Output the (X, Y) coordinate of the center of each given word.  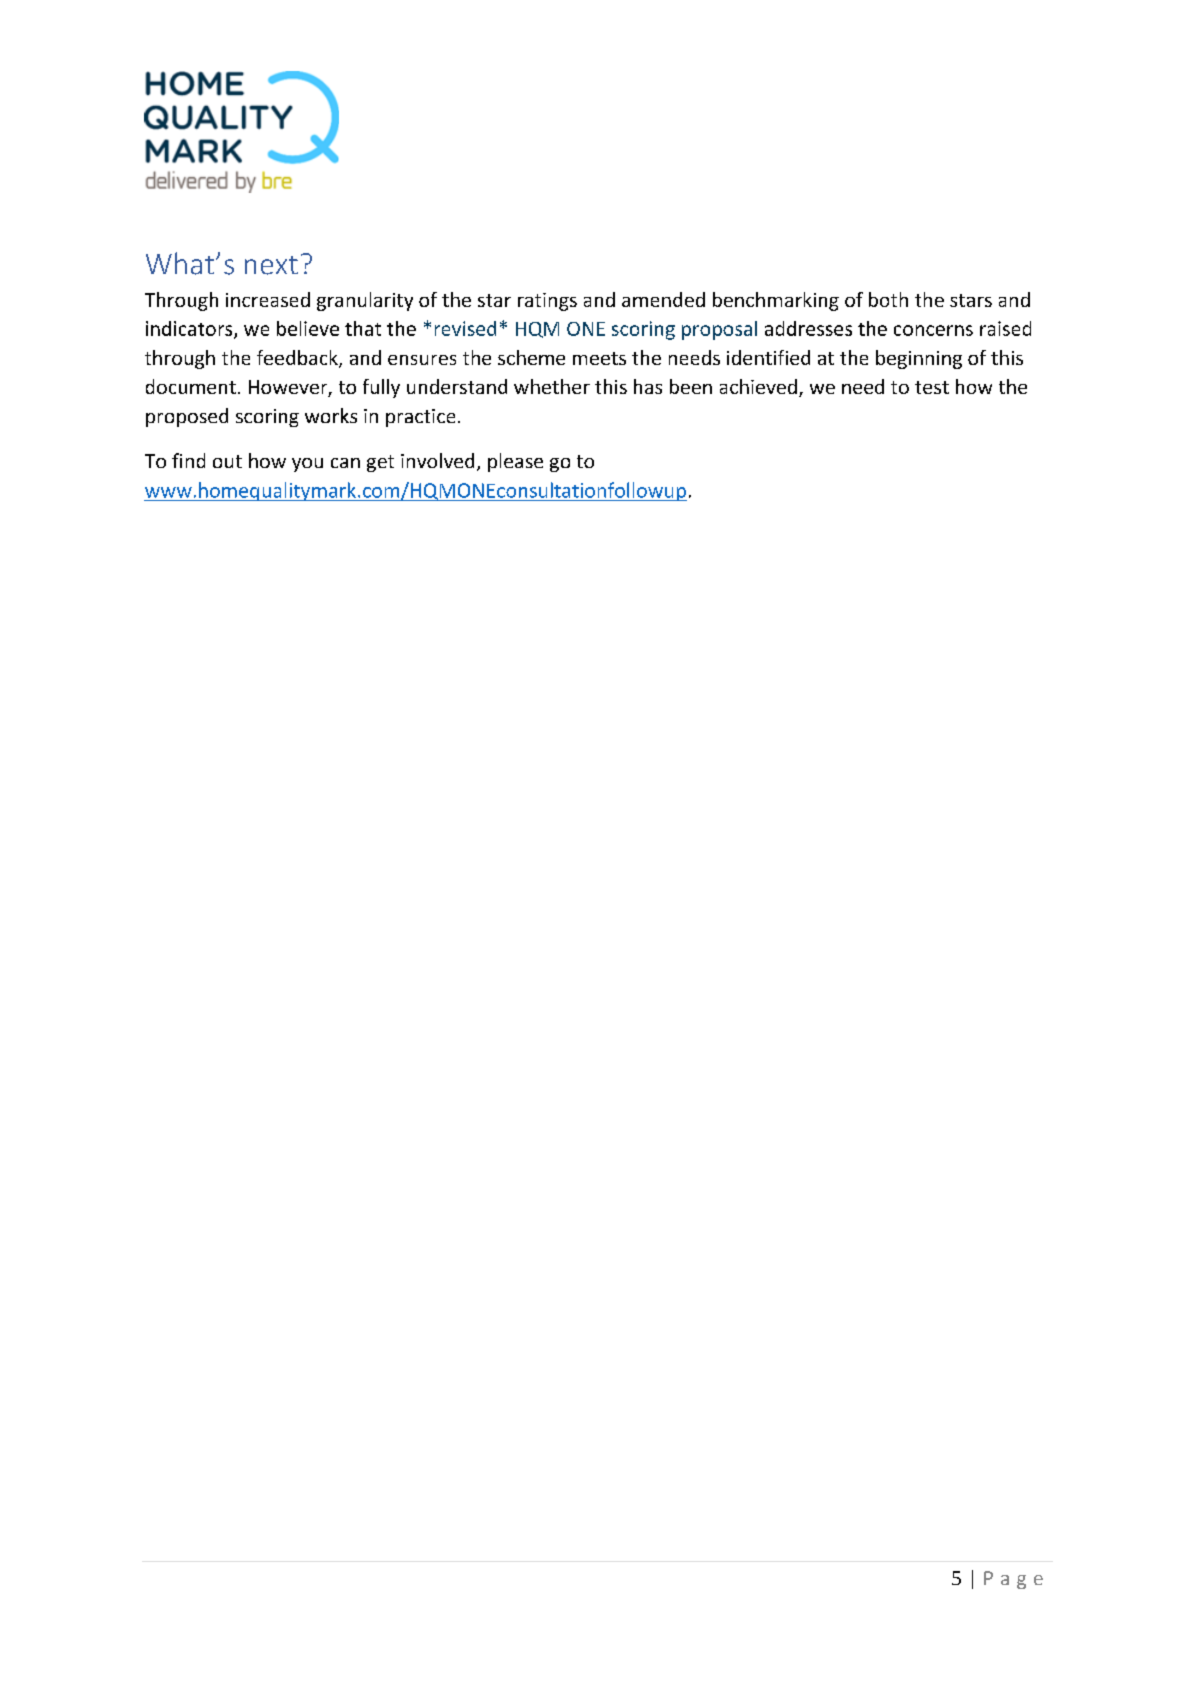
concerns (933, 330)
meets (599, 358)
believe (308, 328)
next (271, 265)
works (331, 415)
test (932, 387)
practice (420, 418)
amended (663, 299)
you (307, 465)
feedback (298, 359)
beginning (919, 359)
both (888, 299)
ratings (547, 302)
